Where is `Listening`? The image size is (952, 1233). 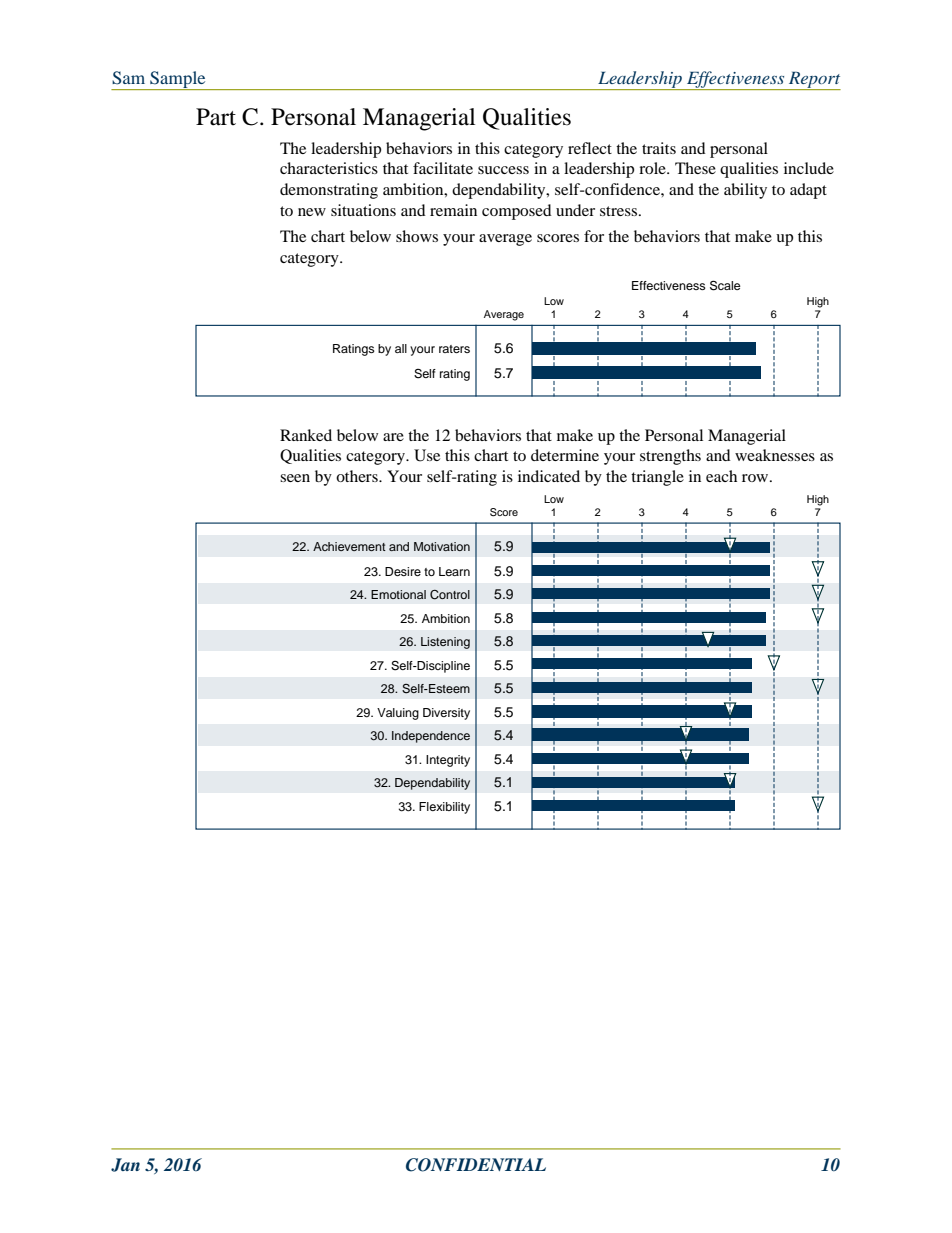 Listening is located at coordinates (445, 643).
